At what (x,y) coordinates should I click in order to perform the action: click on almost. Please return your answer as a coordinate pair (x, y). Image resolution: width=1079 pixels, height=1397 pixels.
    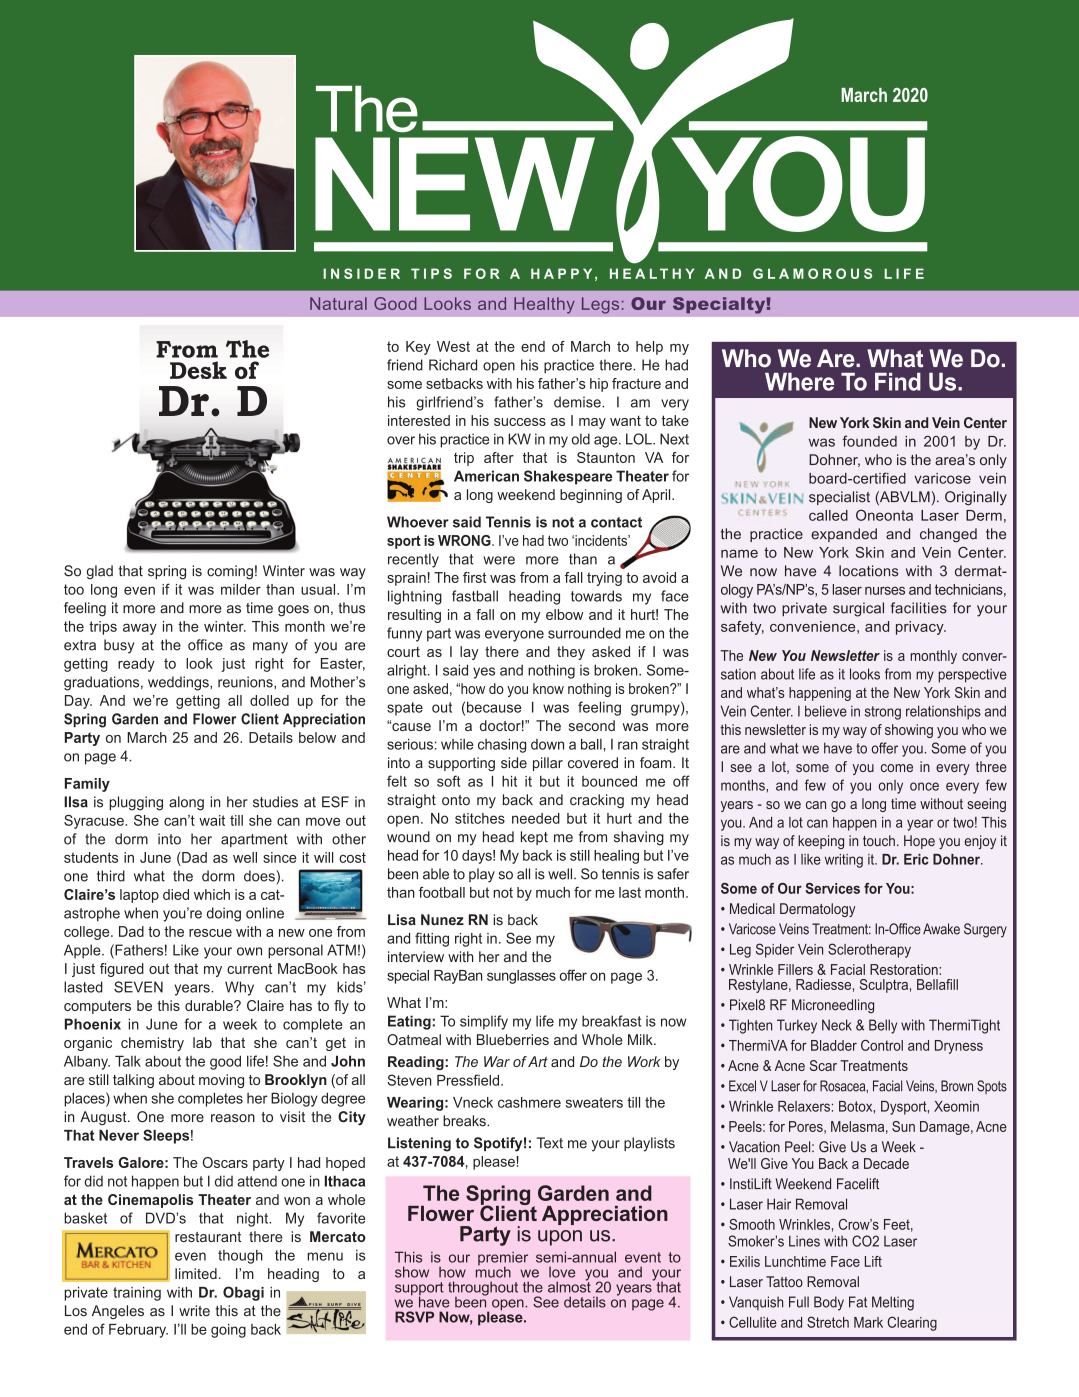
    Looking at the image, I should click on (569, 1286).
